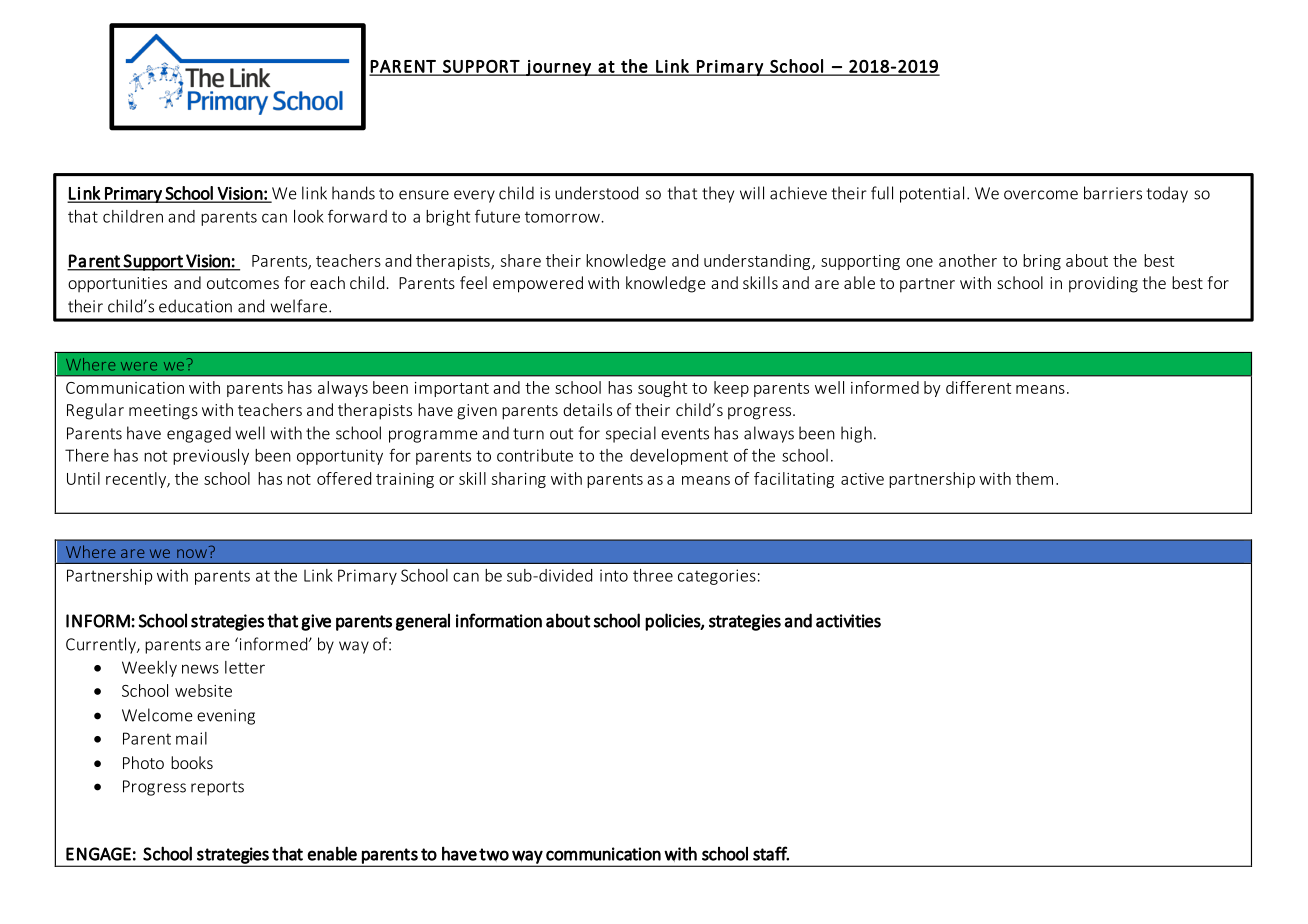 The width and height of the screenshot is (1308, 924). I want to click on into, so click(614, 575).
